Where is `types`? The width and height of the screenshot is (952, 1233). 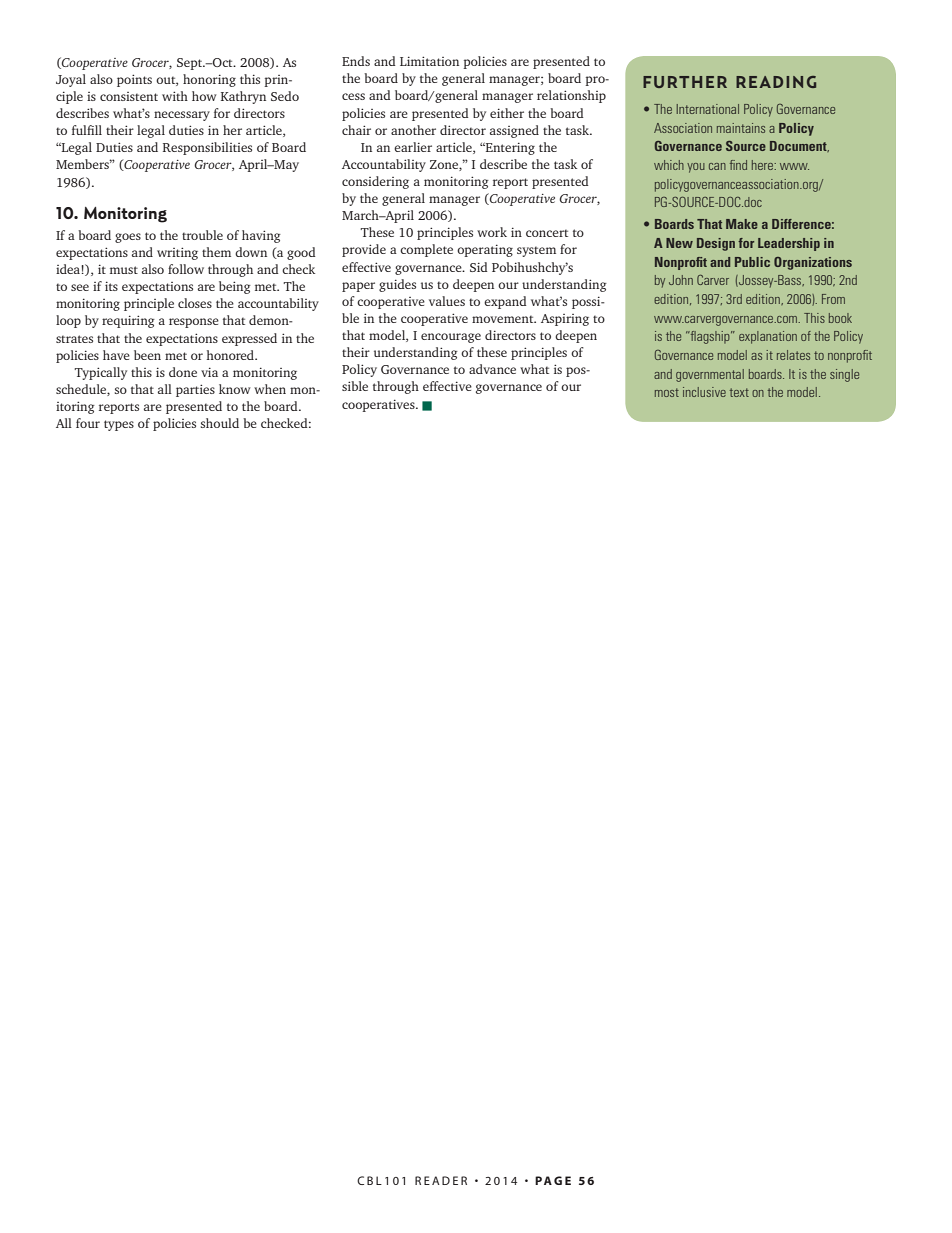
types is located at coordinates (119, 425).
